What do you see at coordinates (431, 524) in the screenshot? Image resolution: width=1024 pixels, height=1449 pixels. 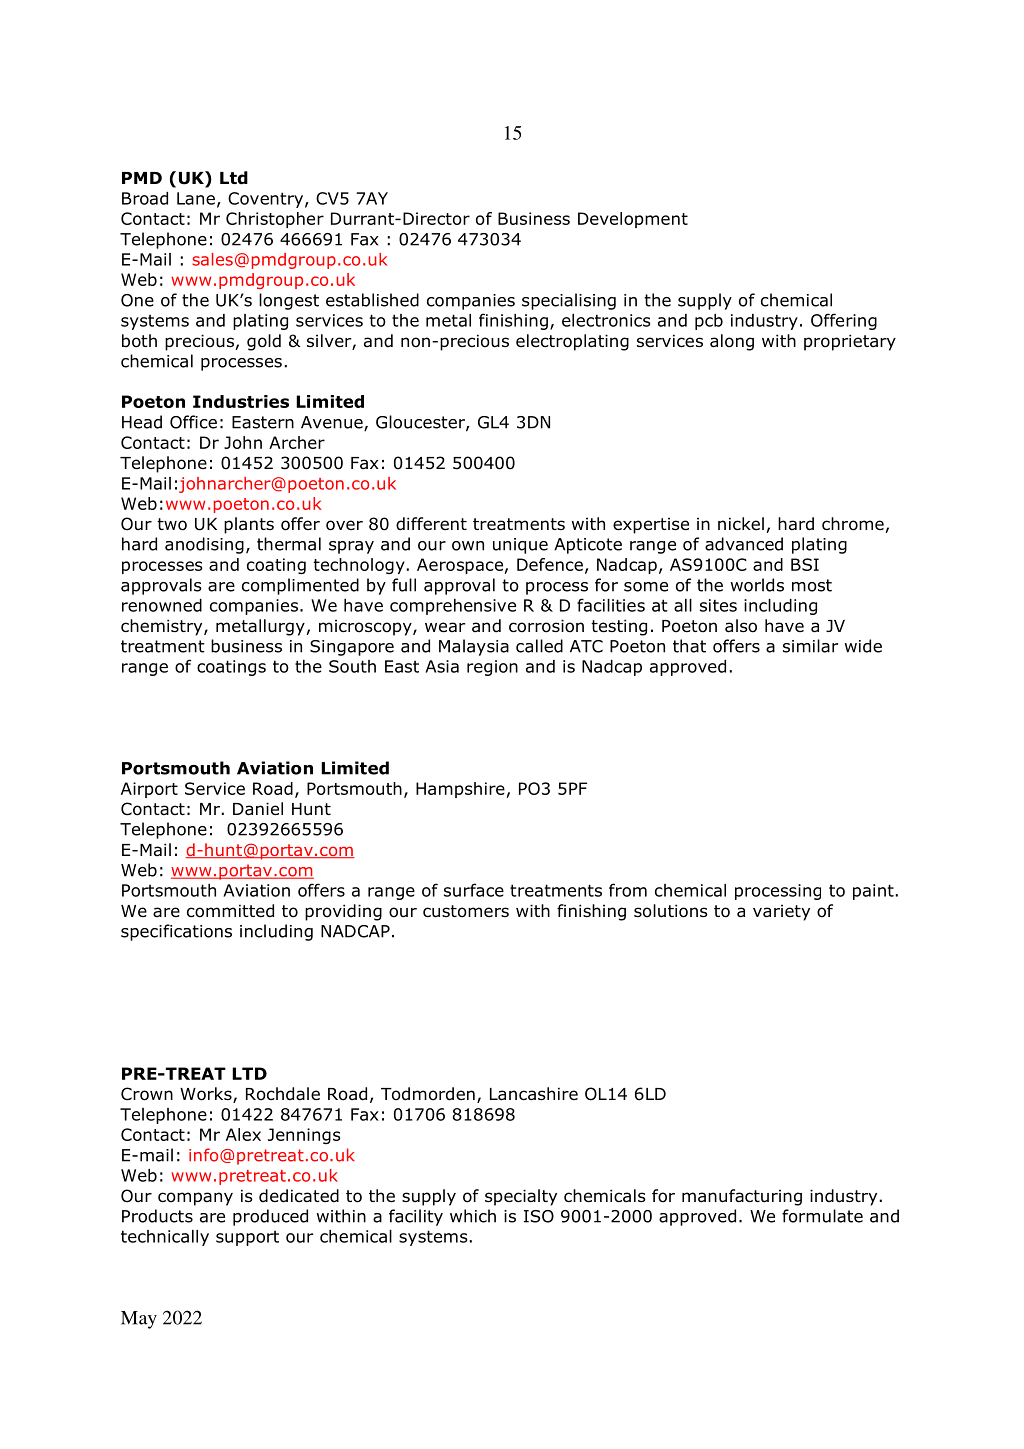 I see `different` at bounding box center [431, 524].
